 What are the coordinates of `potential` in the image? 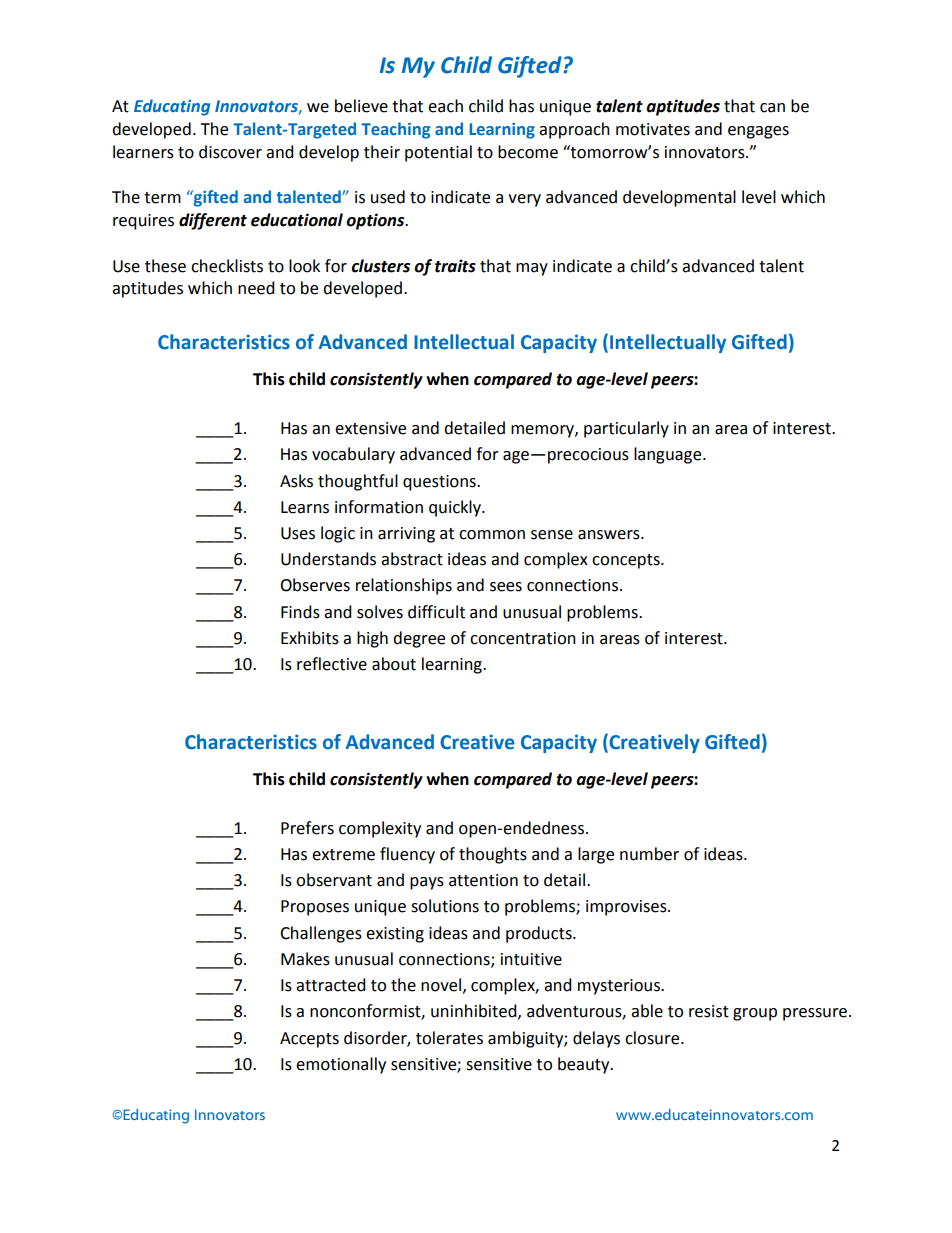 It's located at (438, 153).
